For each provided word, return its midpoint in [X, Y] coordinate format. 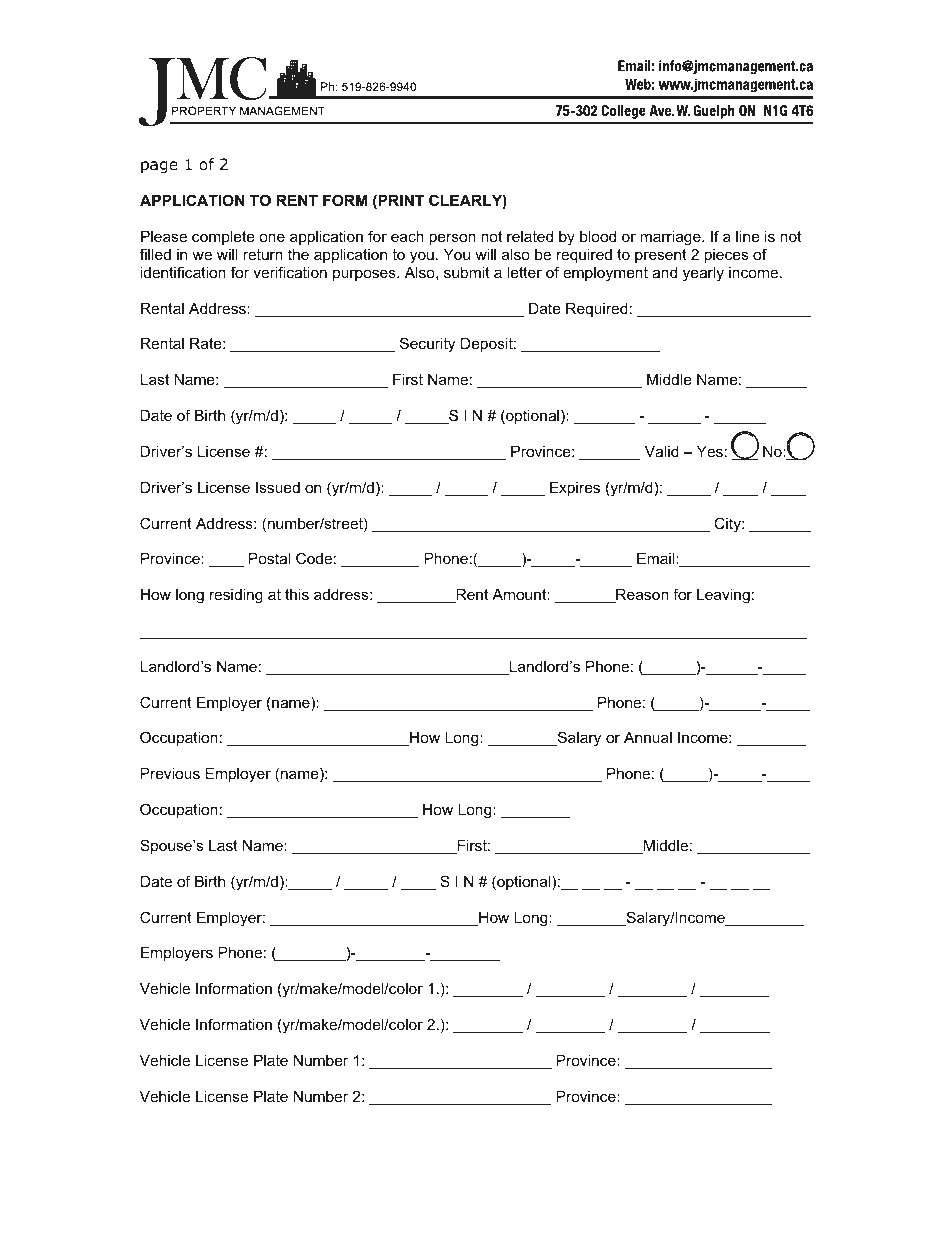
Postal [269, 558]
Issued [278, 487]
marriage [671, 238]
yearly [703, 274]
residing [236, 596]
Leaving [723, 596]
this [297, 594]
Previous [170, 773]
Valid [662, 451]
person [452, 239]
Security [427, 345]
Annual [648, 737]
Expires [575, 489]
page [159, 167]
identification [183, 272]
